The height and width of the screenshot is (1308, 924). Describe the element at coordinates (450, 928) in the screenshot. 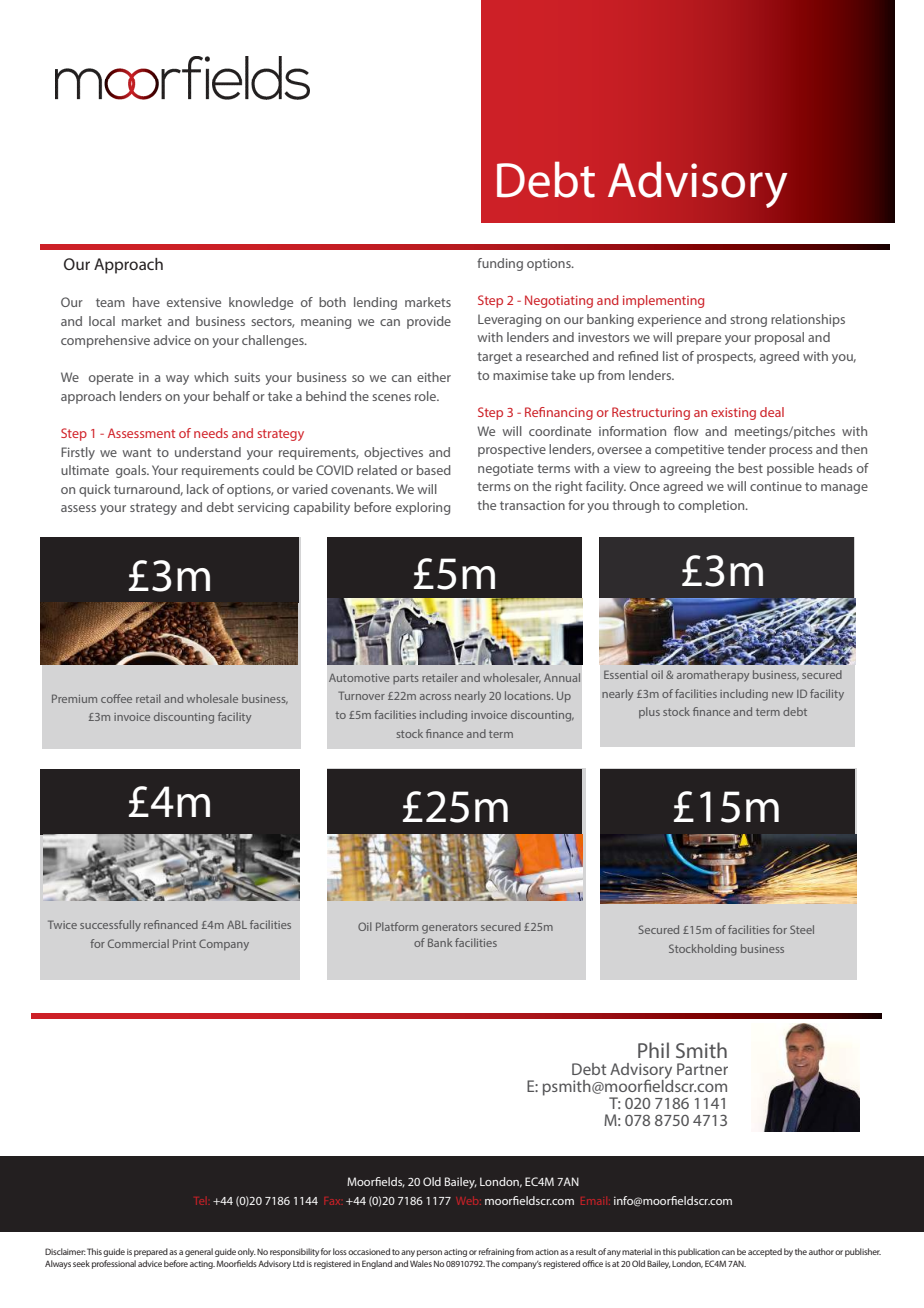

I see `generators` at that location.
